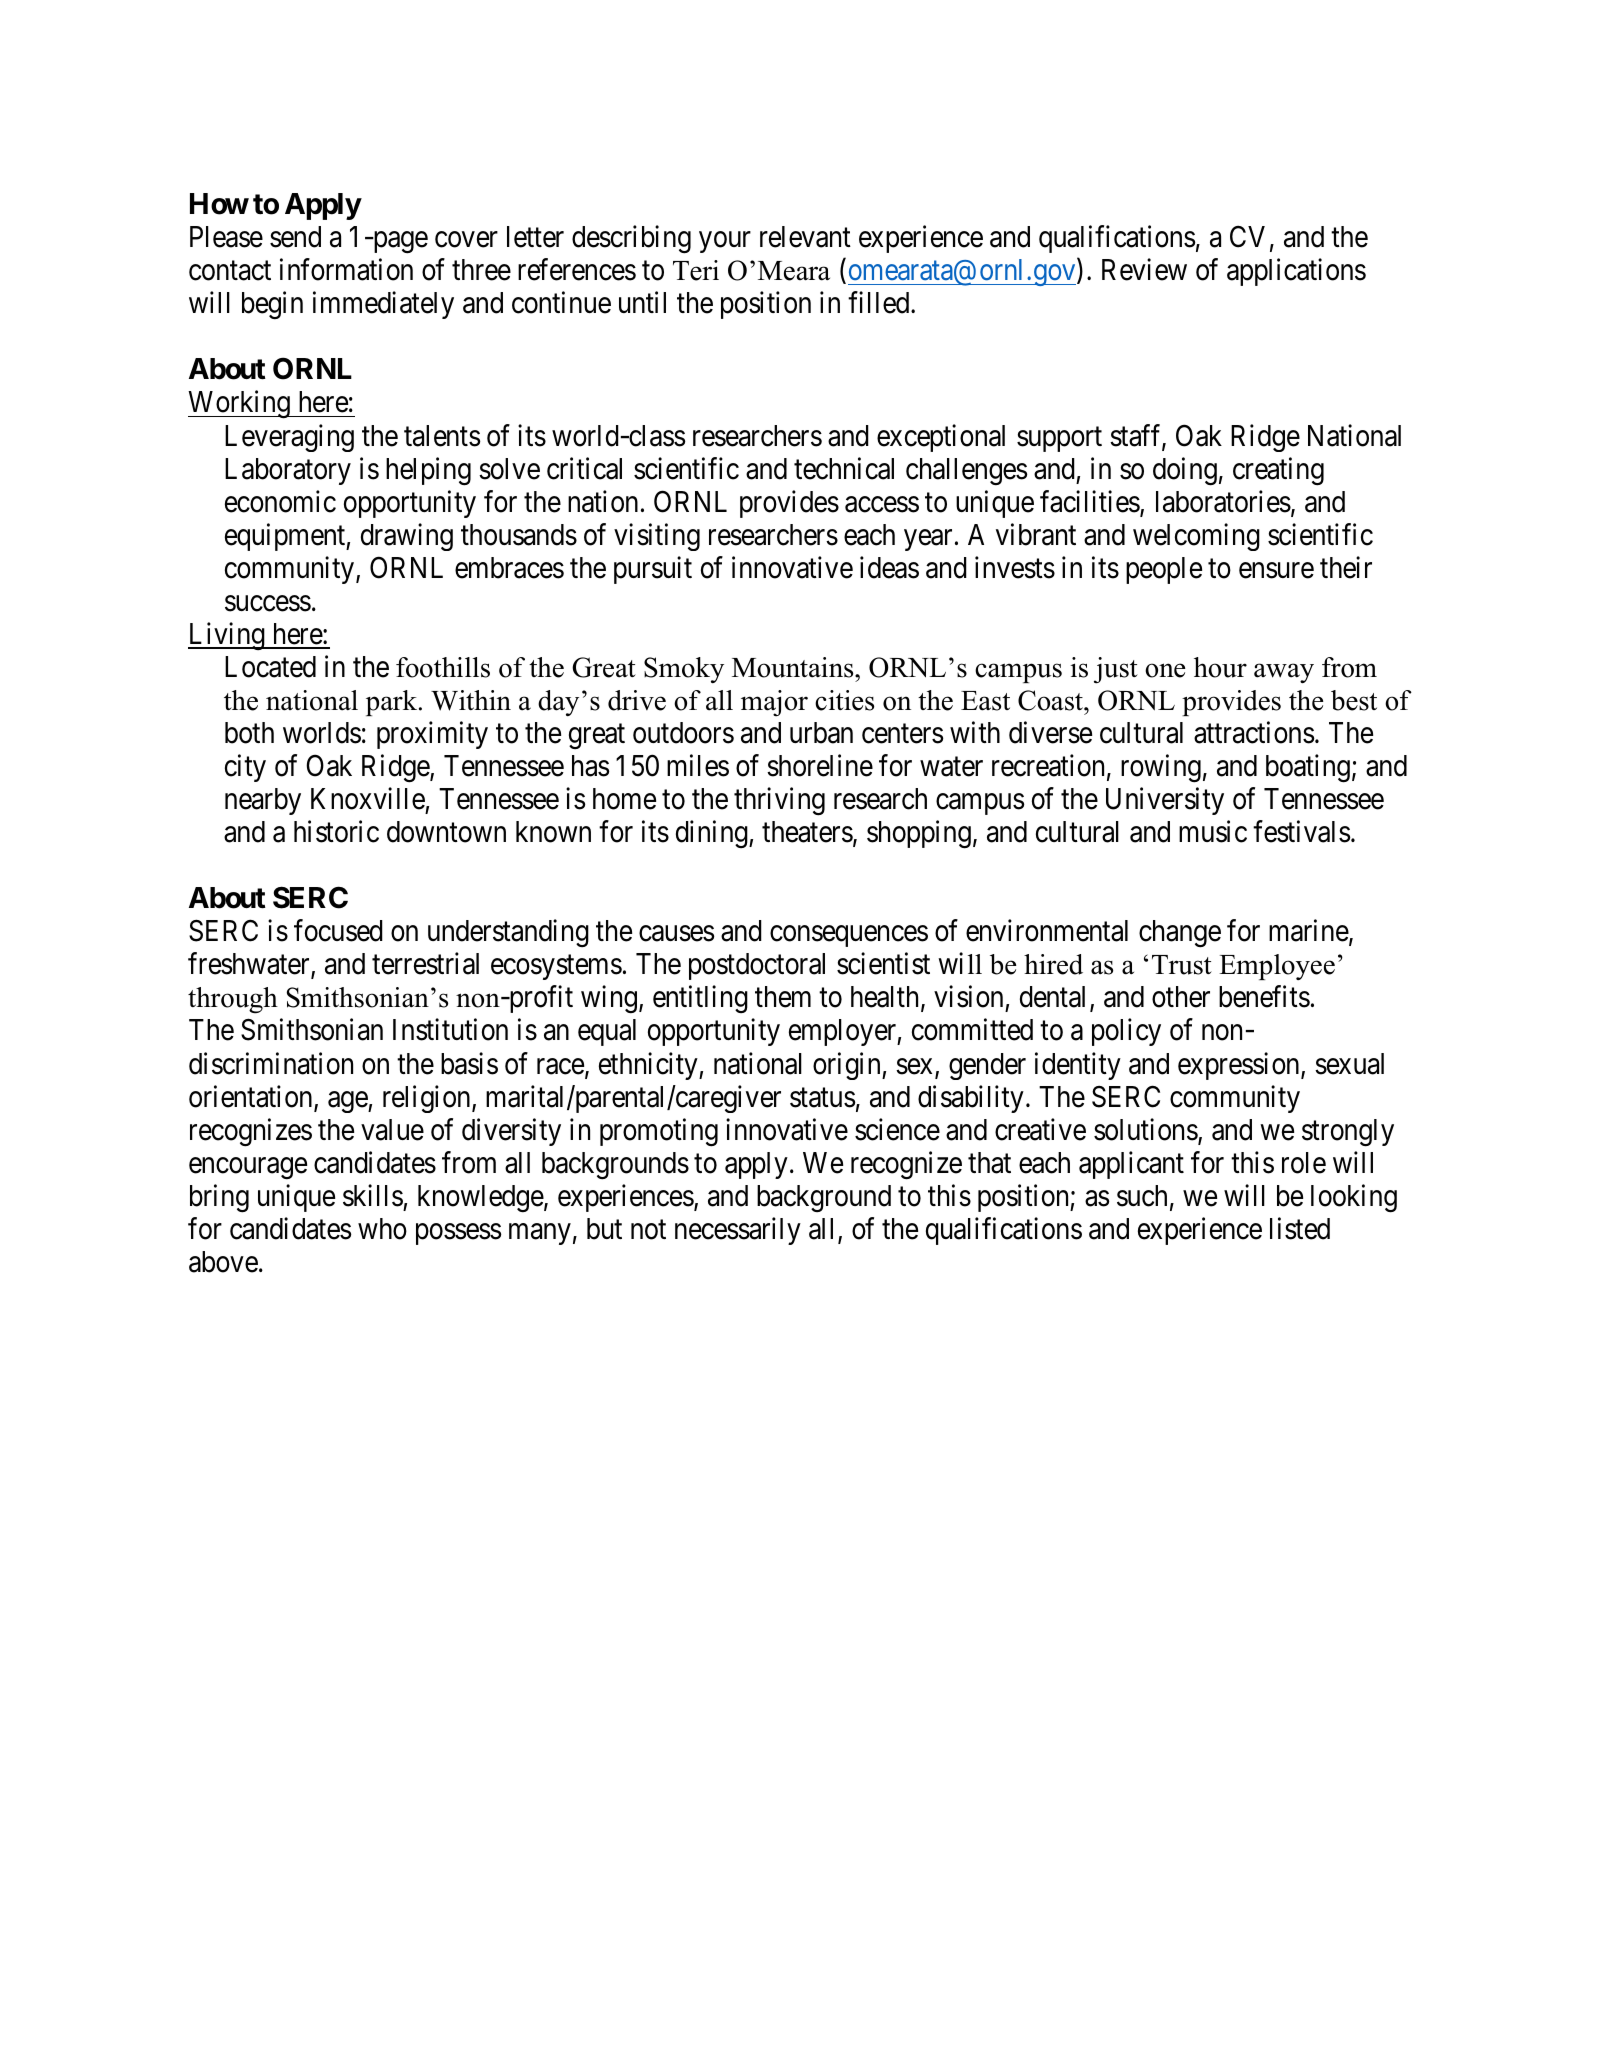  Describe the element at coordinates (280, 501) in the screenshot. I see `economic` at that location.
